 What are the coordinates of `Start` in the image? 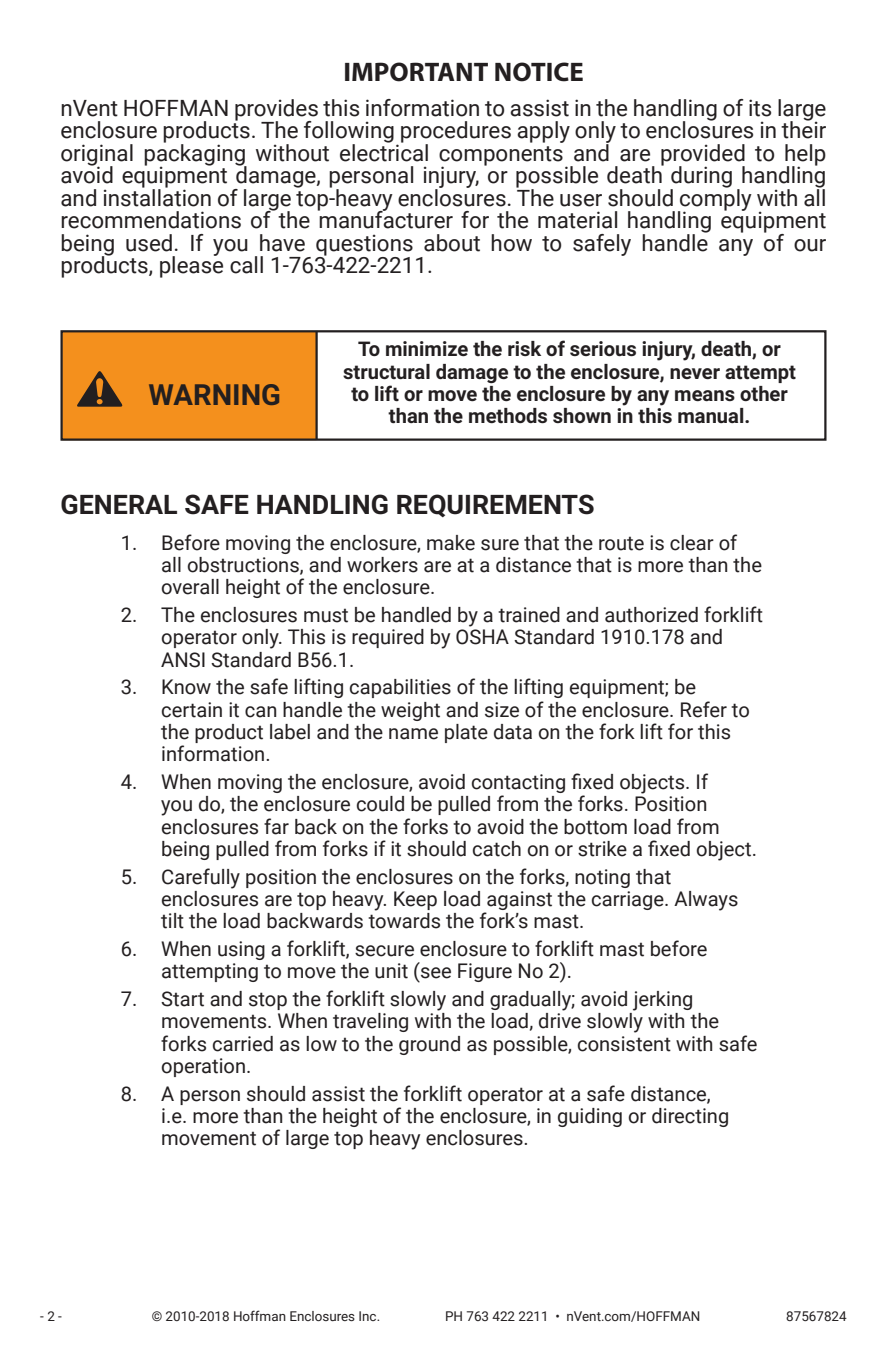 It's located at (182, 999).
